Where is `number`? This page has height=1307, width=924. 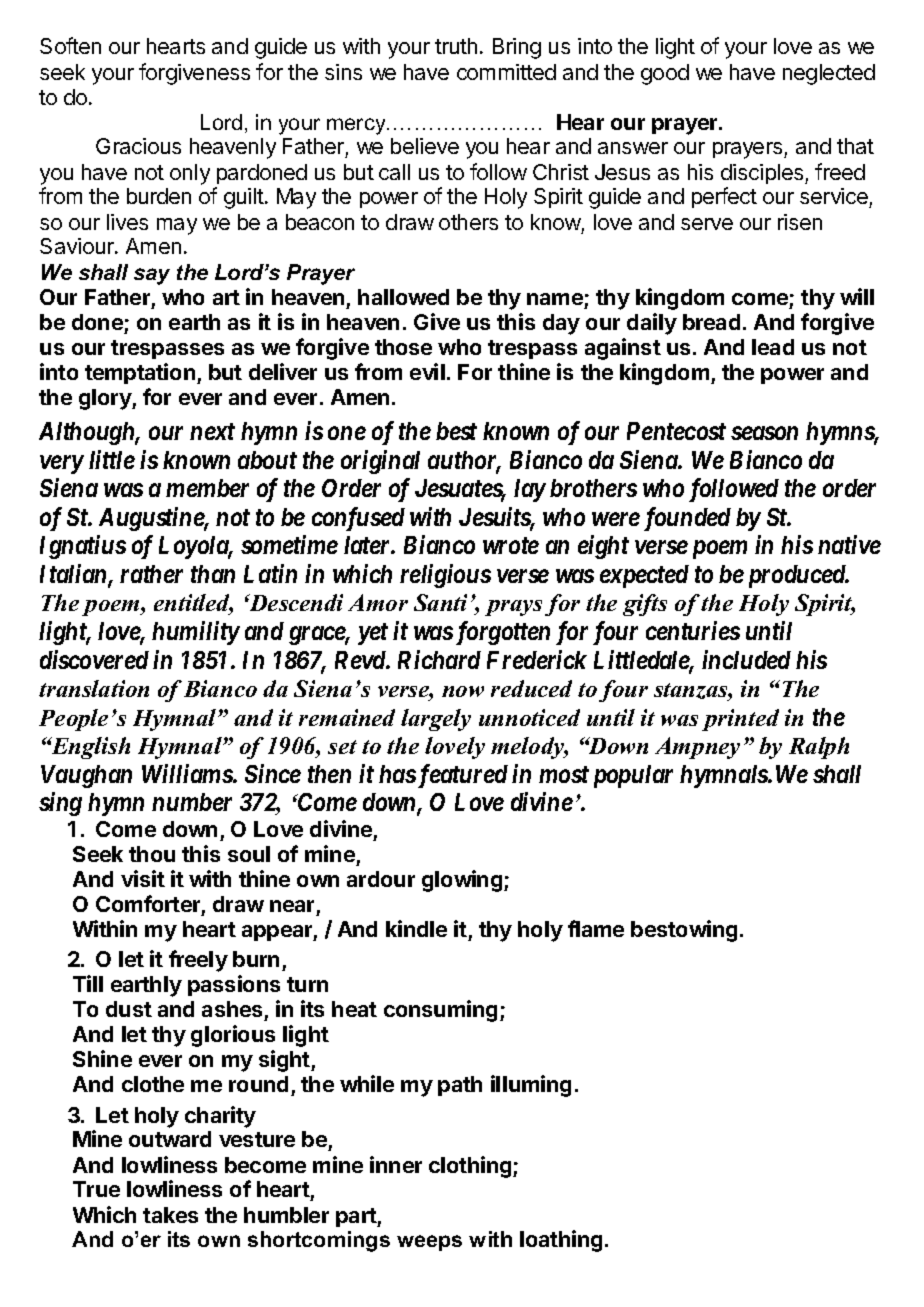 number is located at coordinates (192, 802).
